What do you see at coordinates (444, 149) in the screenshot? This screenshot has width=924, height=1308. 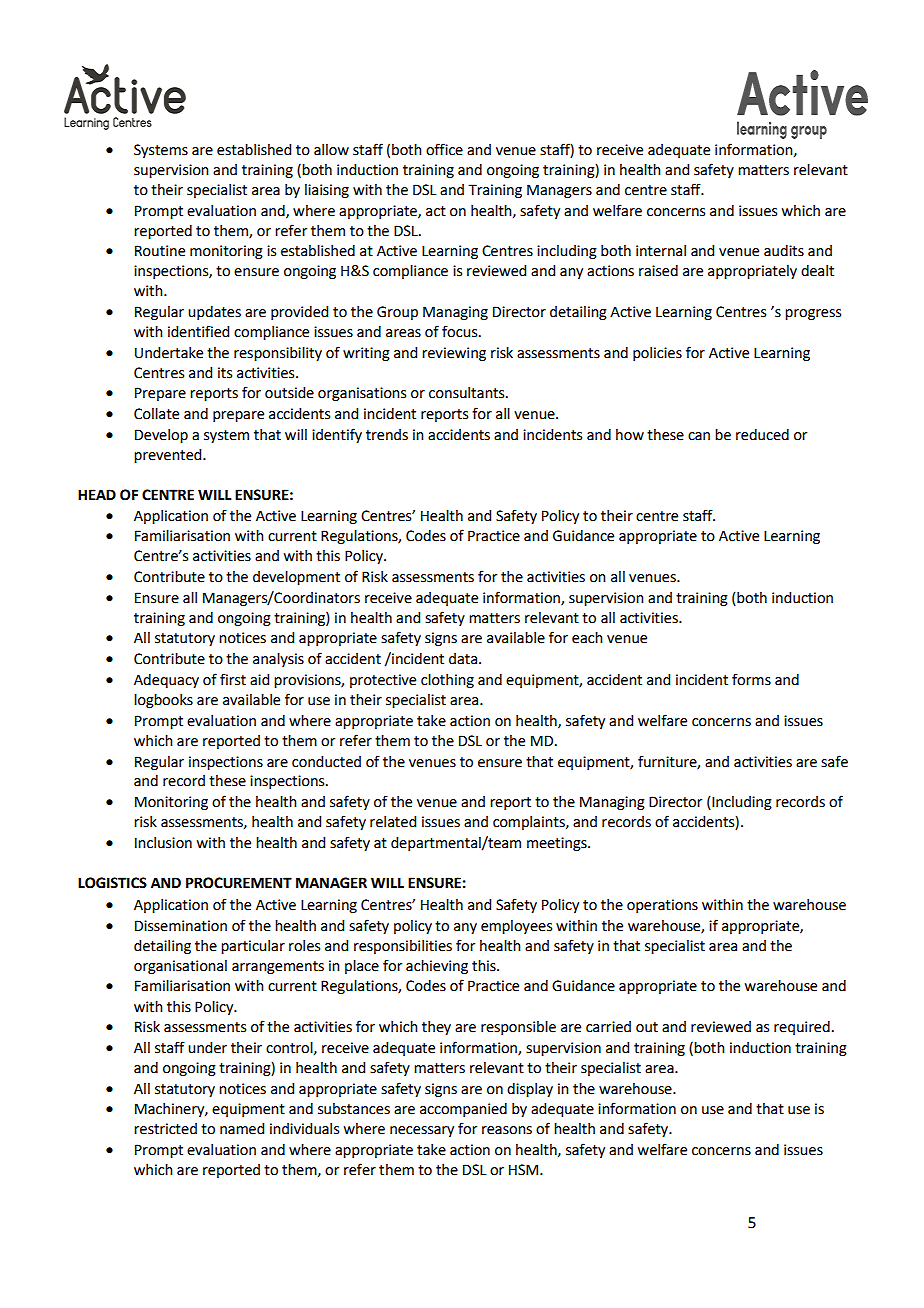 I see `office` at bounding box center [444, 149].
